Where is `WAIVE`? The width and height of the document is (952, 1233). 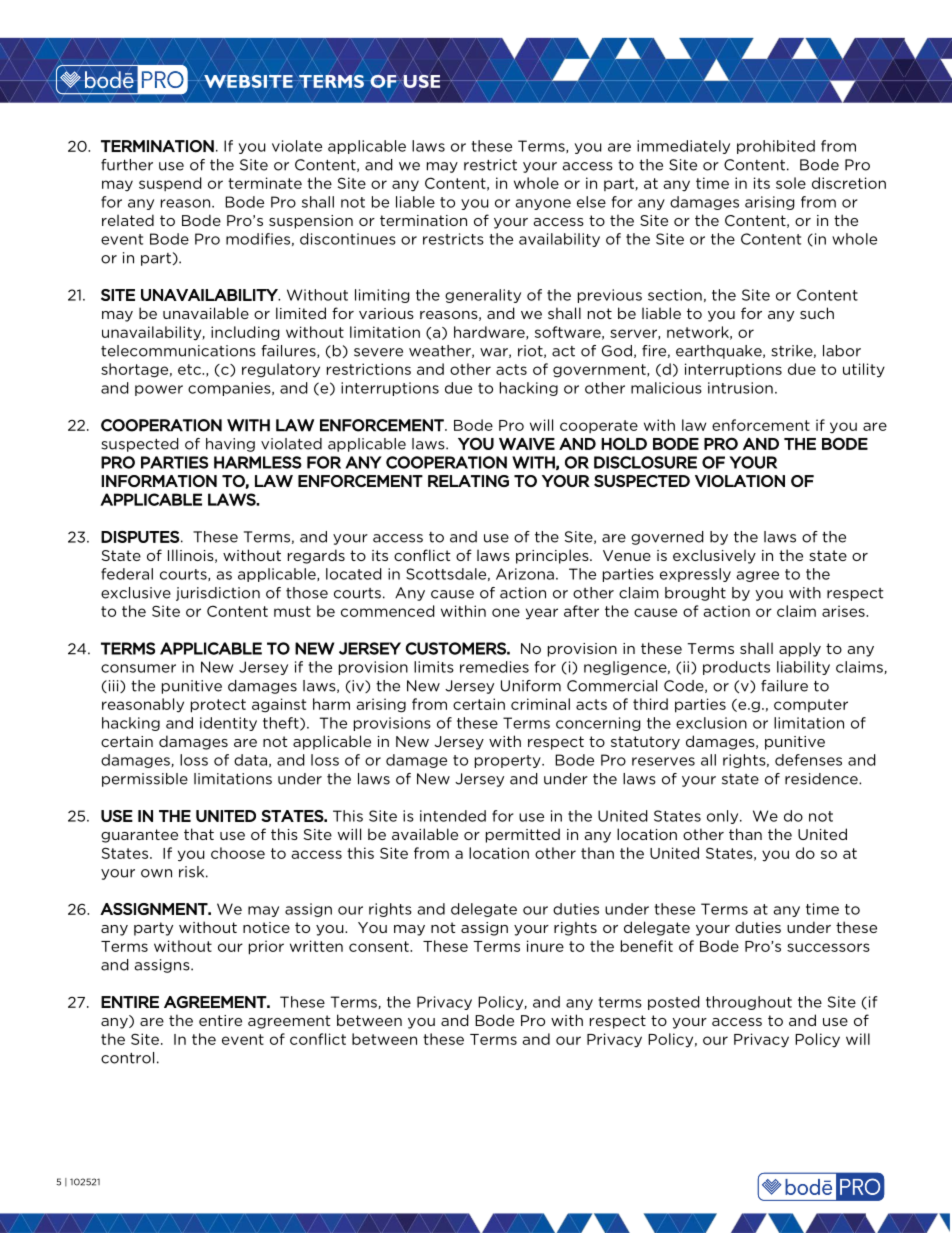 WAIVE is located at coordinates (527, 444).
